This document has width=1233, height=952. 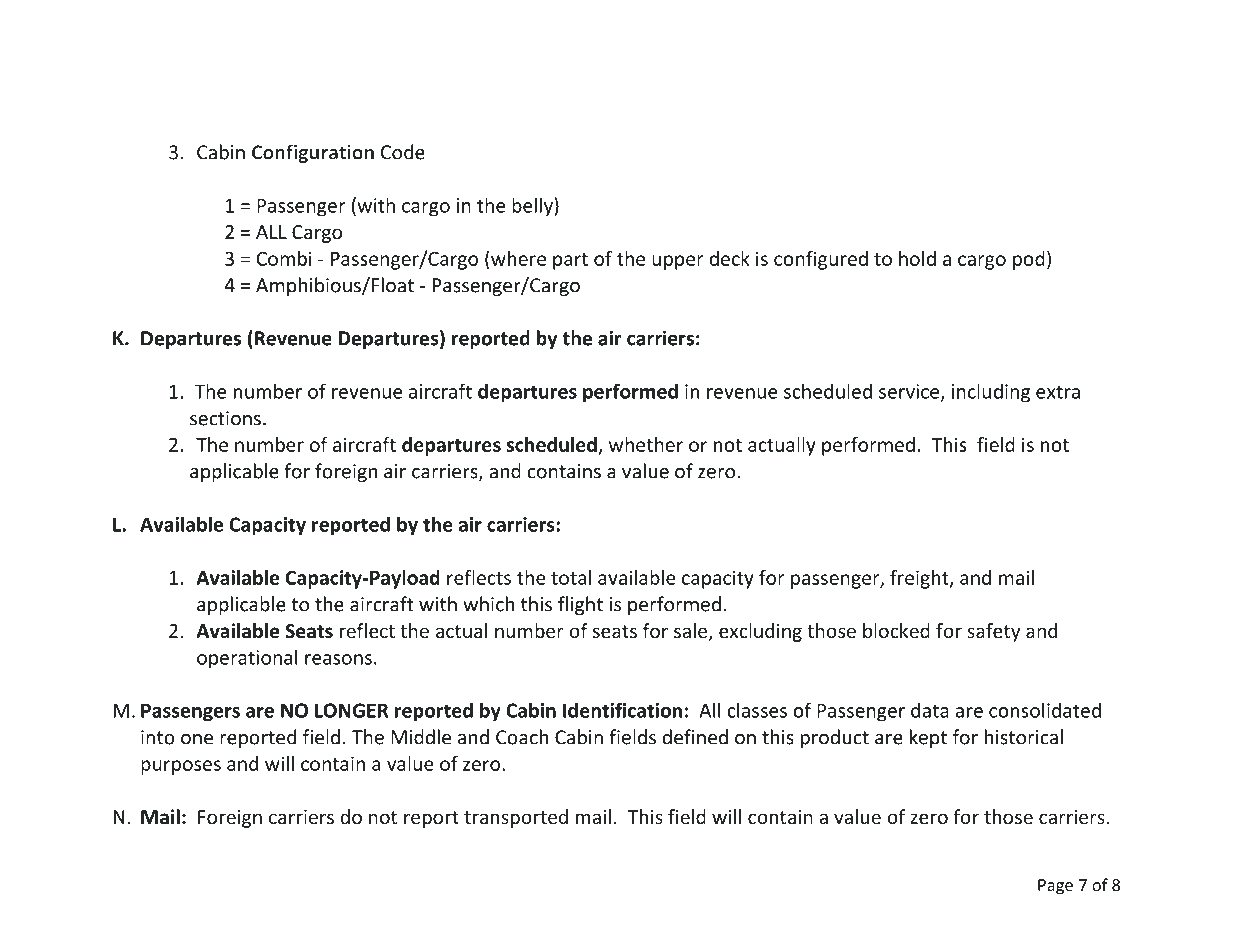 I want to click on upper, so click(x=678, y=262).
